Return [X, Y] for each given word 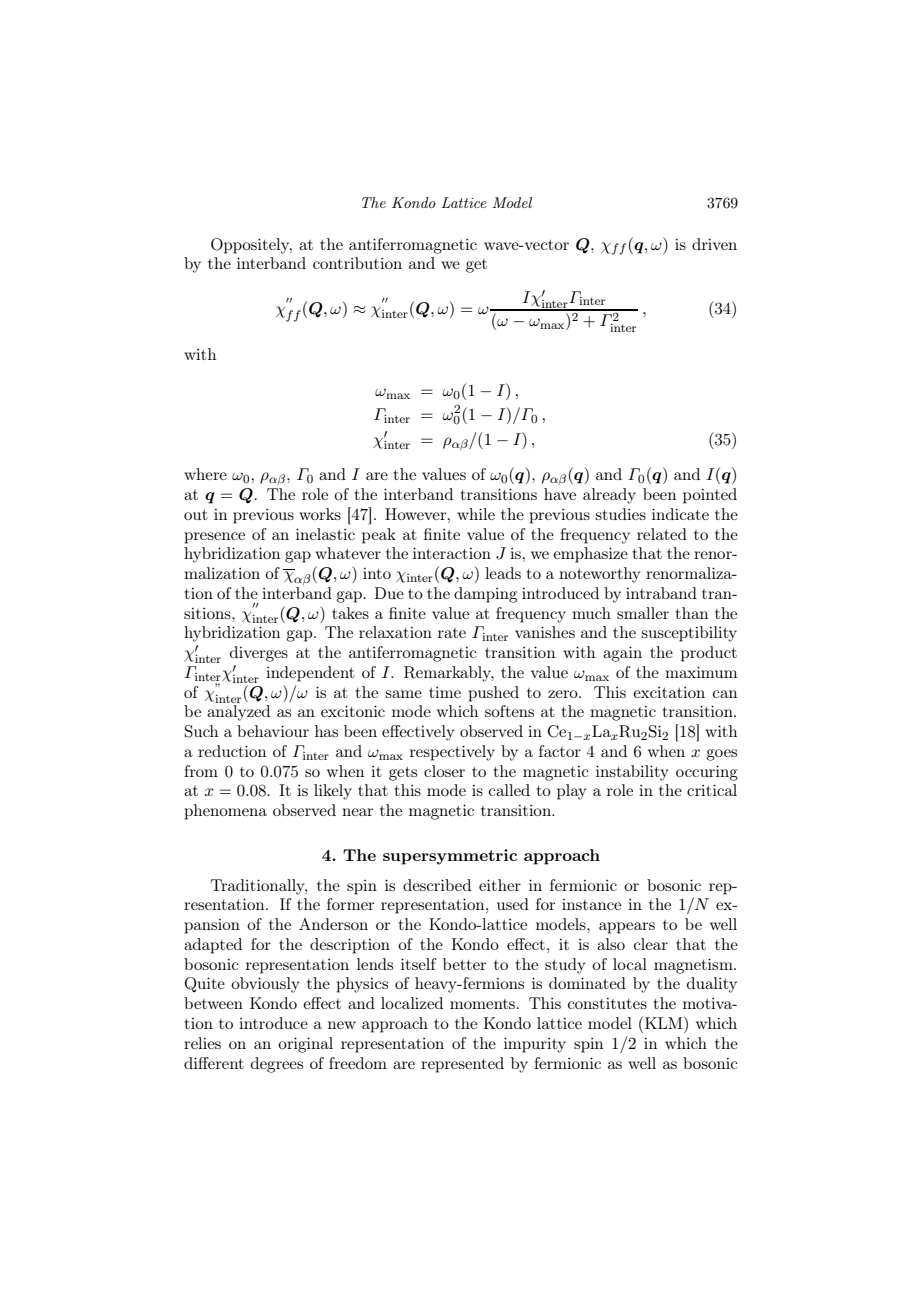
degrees [277, 1065]
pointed [710, 496]
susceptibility [689, 634]
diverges [259, 654]
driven [714, 244]
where [205, 474]
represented [462, 1065]
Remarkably [449, 674]
